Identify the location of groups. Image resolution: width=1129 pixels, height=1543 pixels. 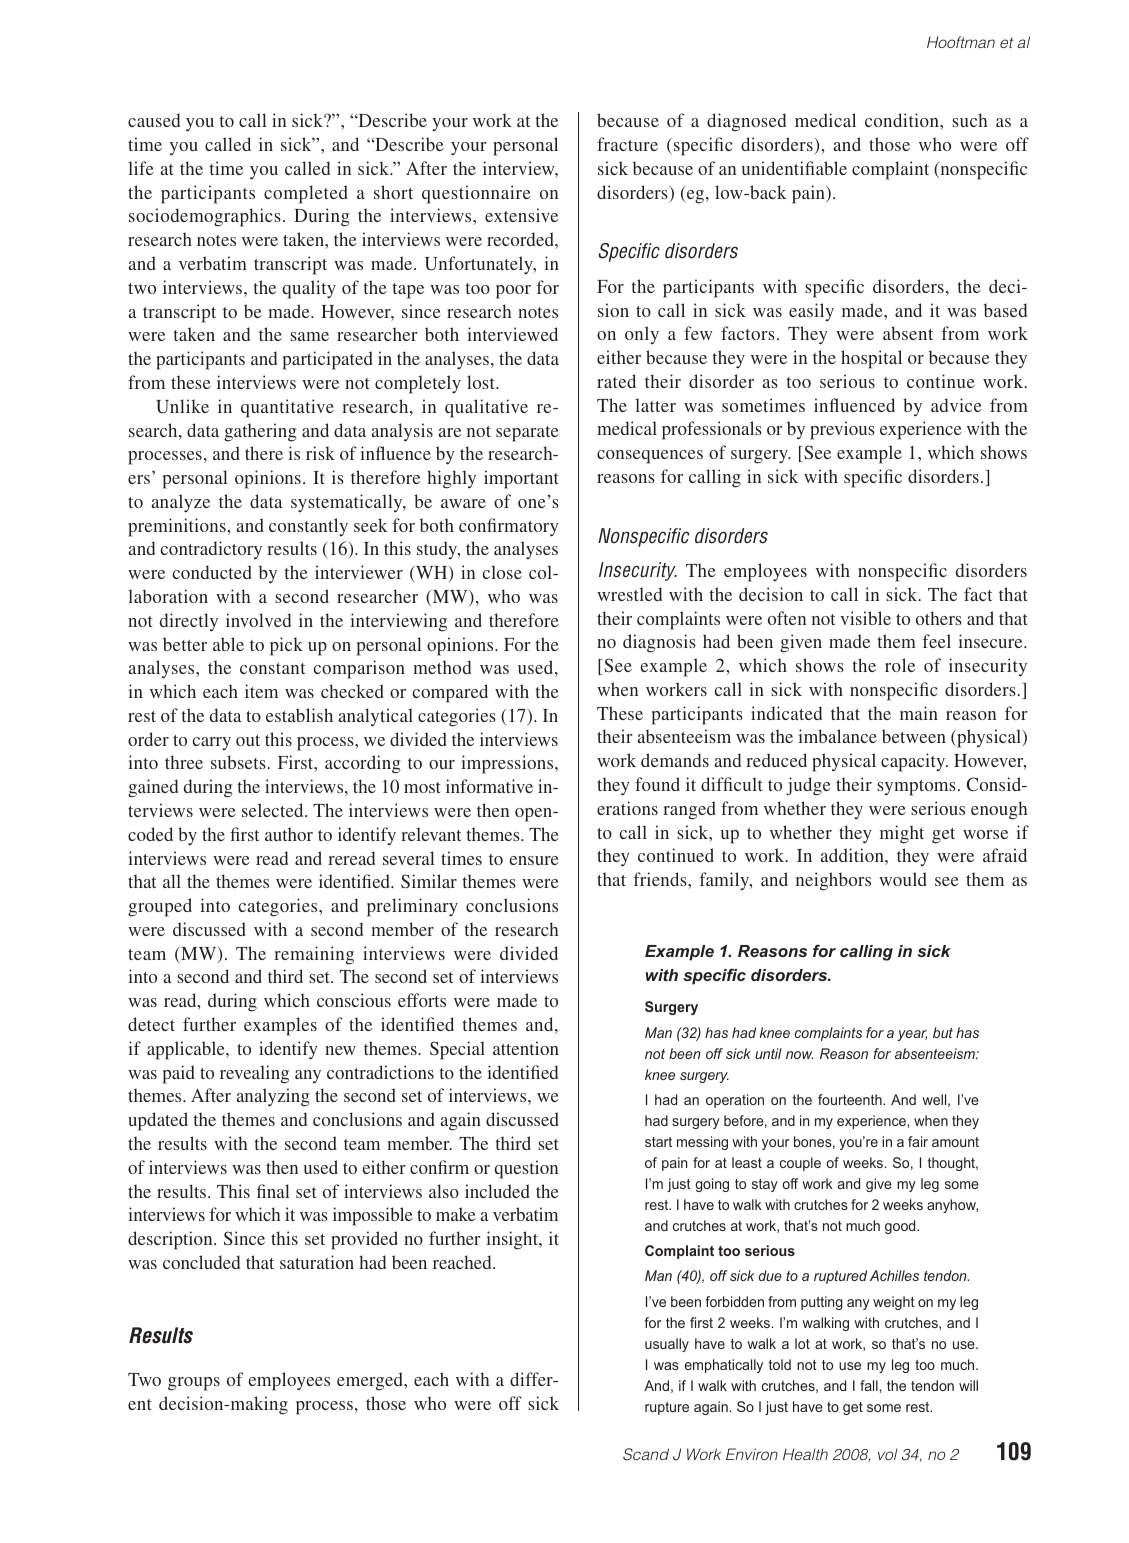
(194, 1384).
